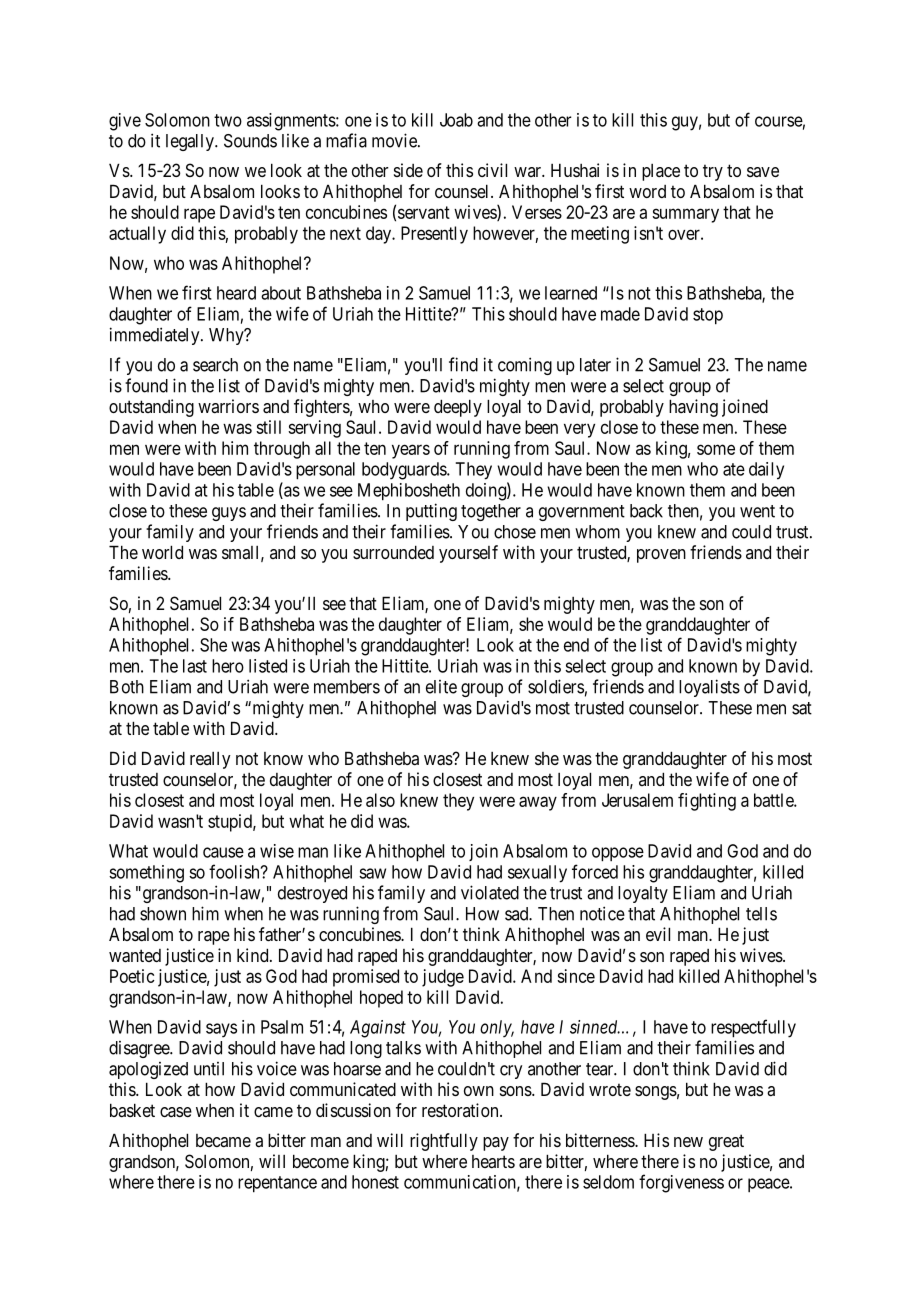 The height and width of the screenshot is (1308, 924). What do you see at coordinates (191, 142) in the screenshot?
I see `legally` at bounding box center [191, 142].
